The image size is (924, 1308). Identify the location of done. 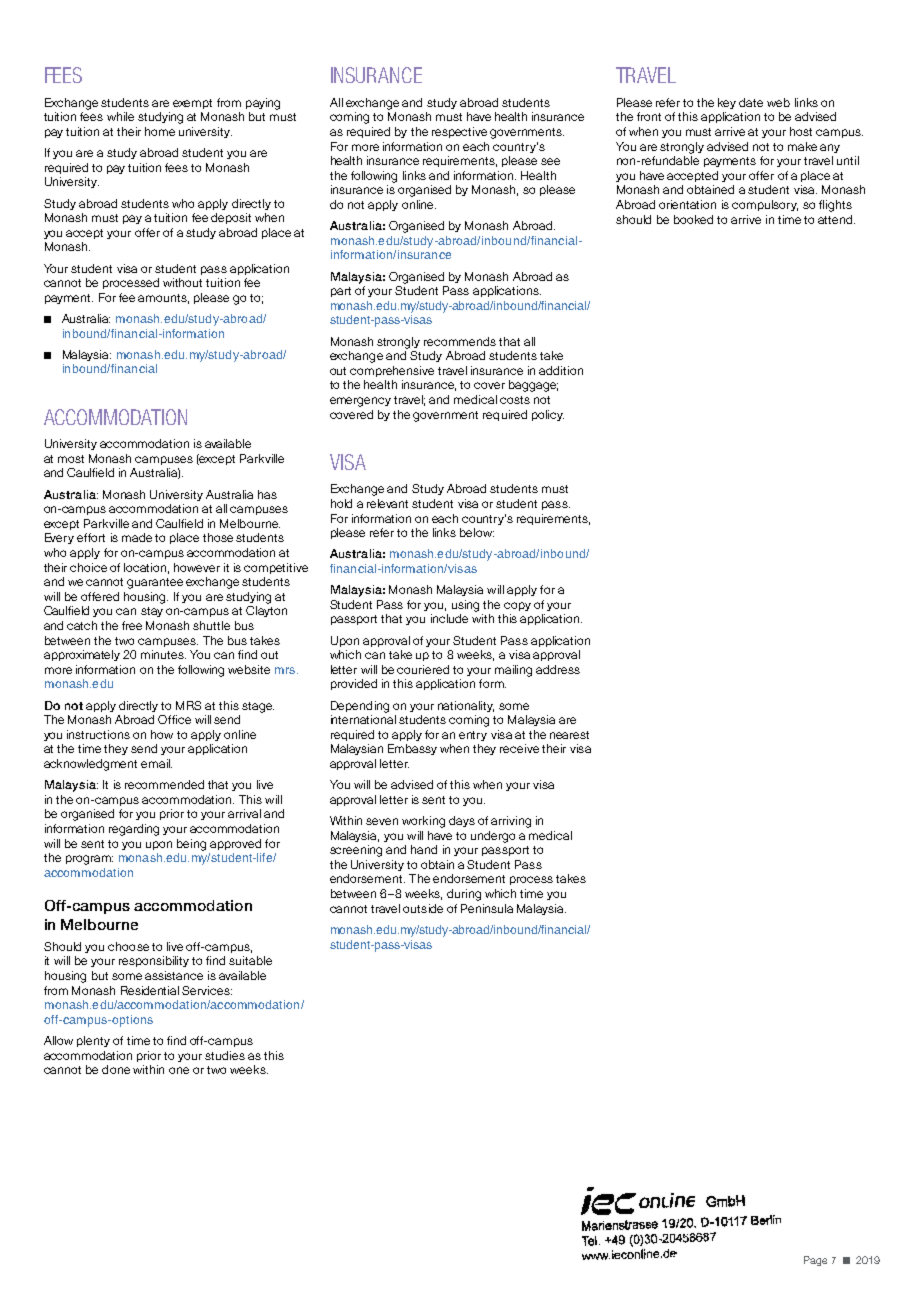
(116, 1069).
